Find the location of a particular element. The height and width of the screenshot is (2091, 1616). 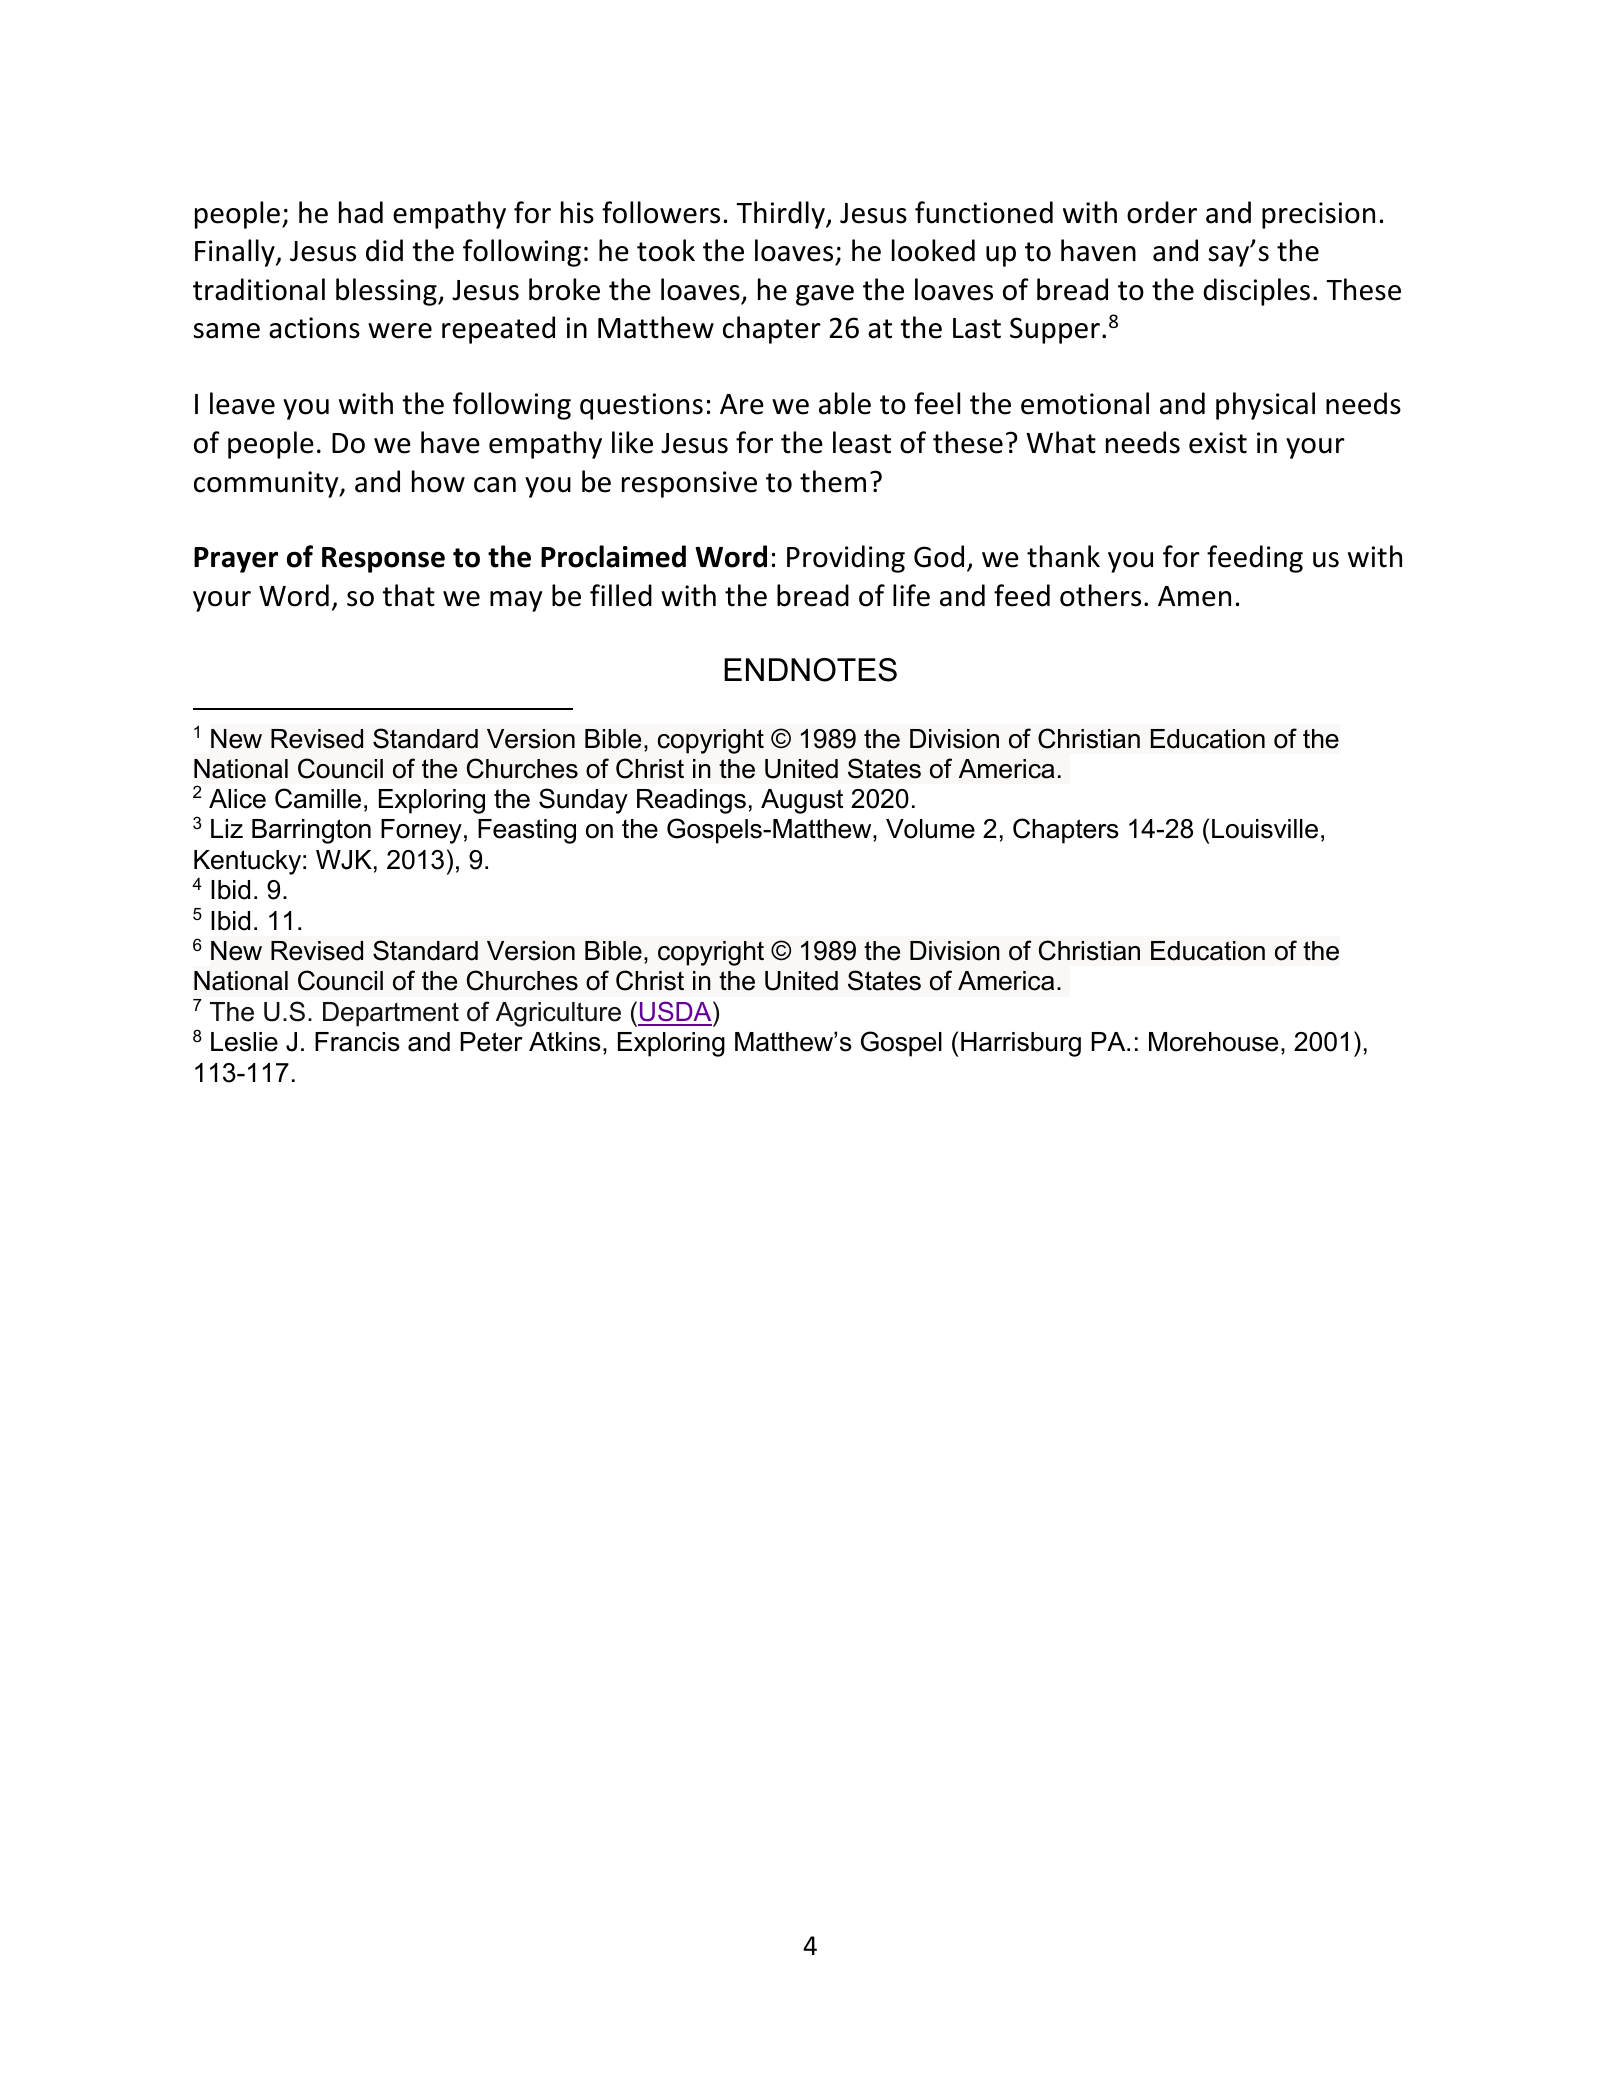

them is located at coordinates (833, 481).
